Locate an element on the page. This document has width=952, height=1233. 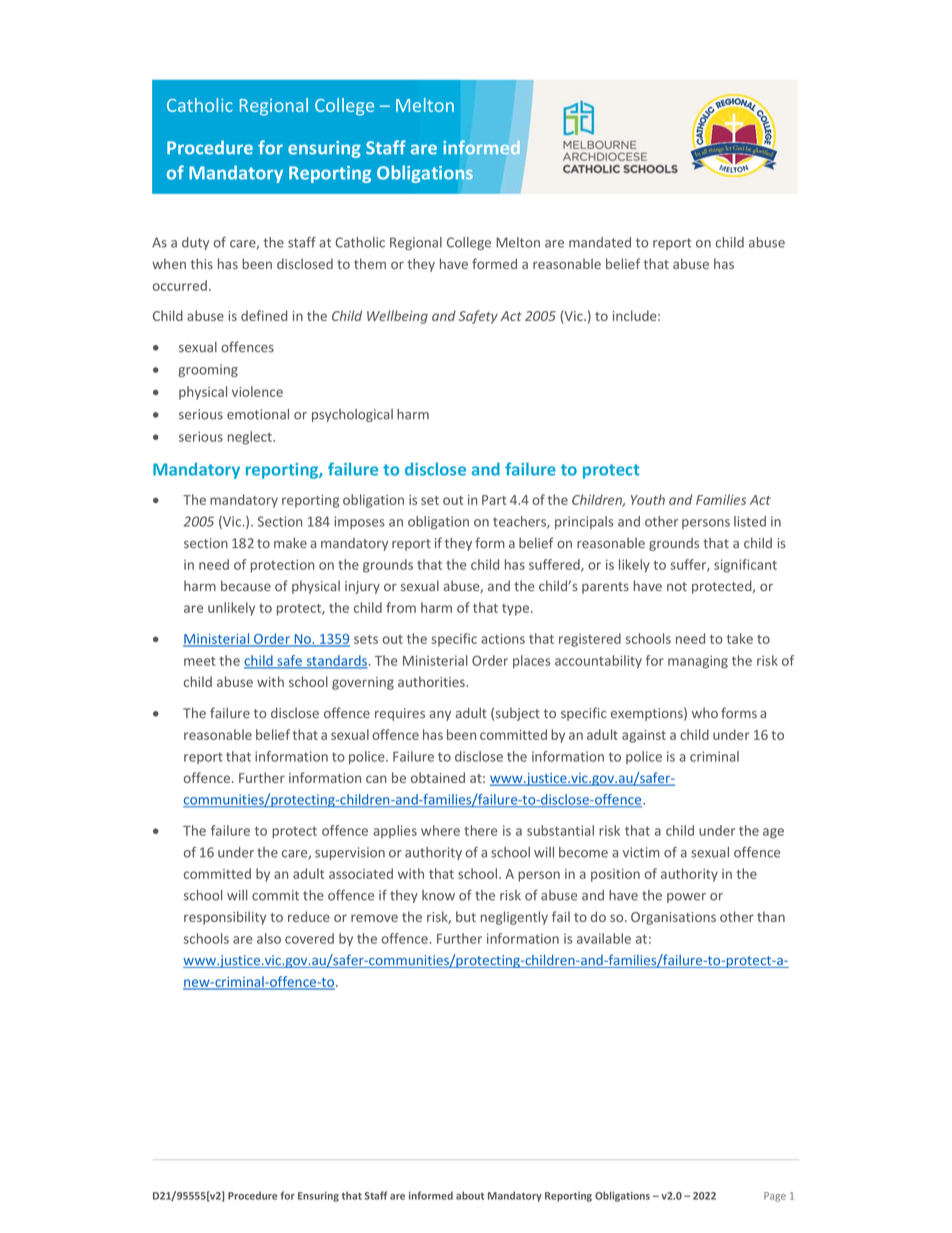
Page is located at coordinates (775, 1197).
